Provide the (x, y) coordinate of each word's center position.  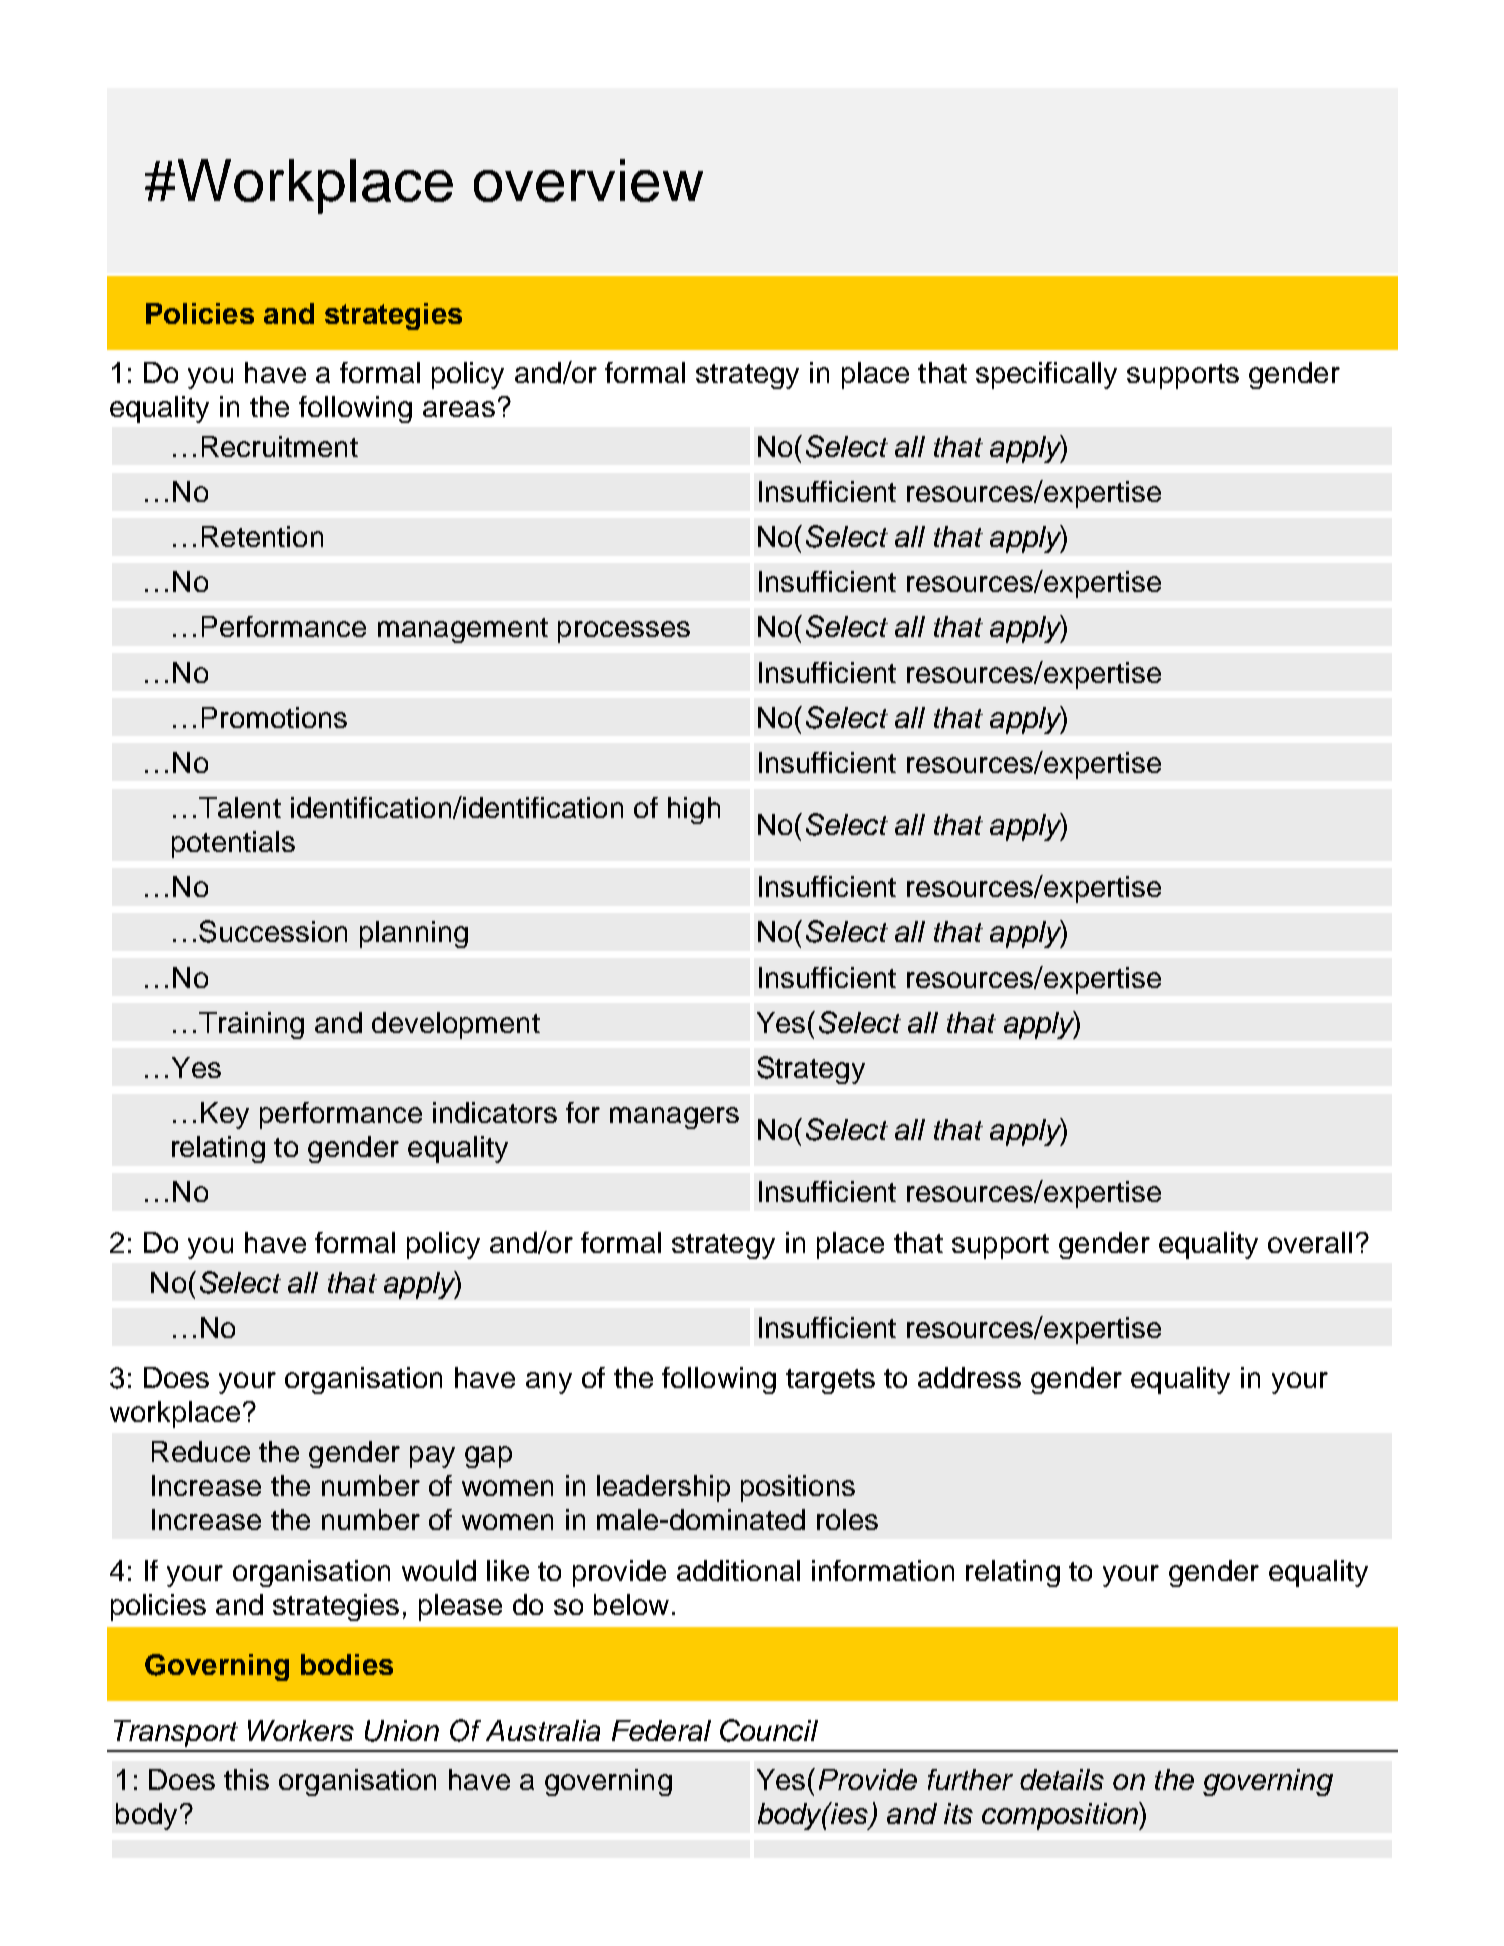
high (694, 810)
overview (588, 180)
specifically (1046, 375)
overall (1310, 1242)
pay (432, 1457)
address (969, 1377)
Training (251, 1025)
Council (769, 1730)
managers (674, 1118)
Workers (301, 1730)
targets (830, 1381)
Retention (262, 536)
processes (624, 632)
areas (459, 409)
